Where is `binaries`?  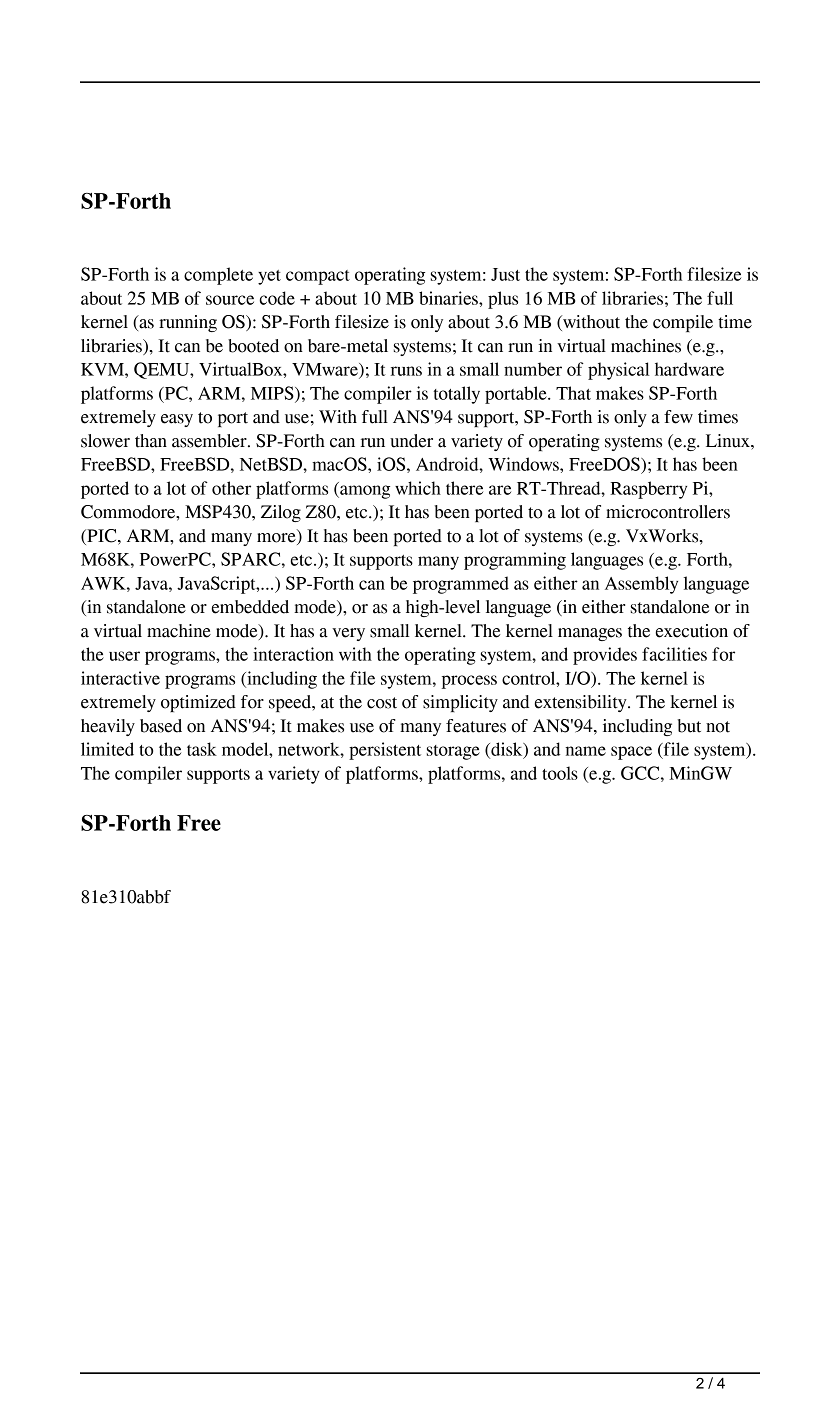 binaries is located at coordinates (449, 298).
